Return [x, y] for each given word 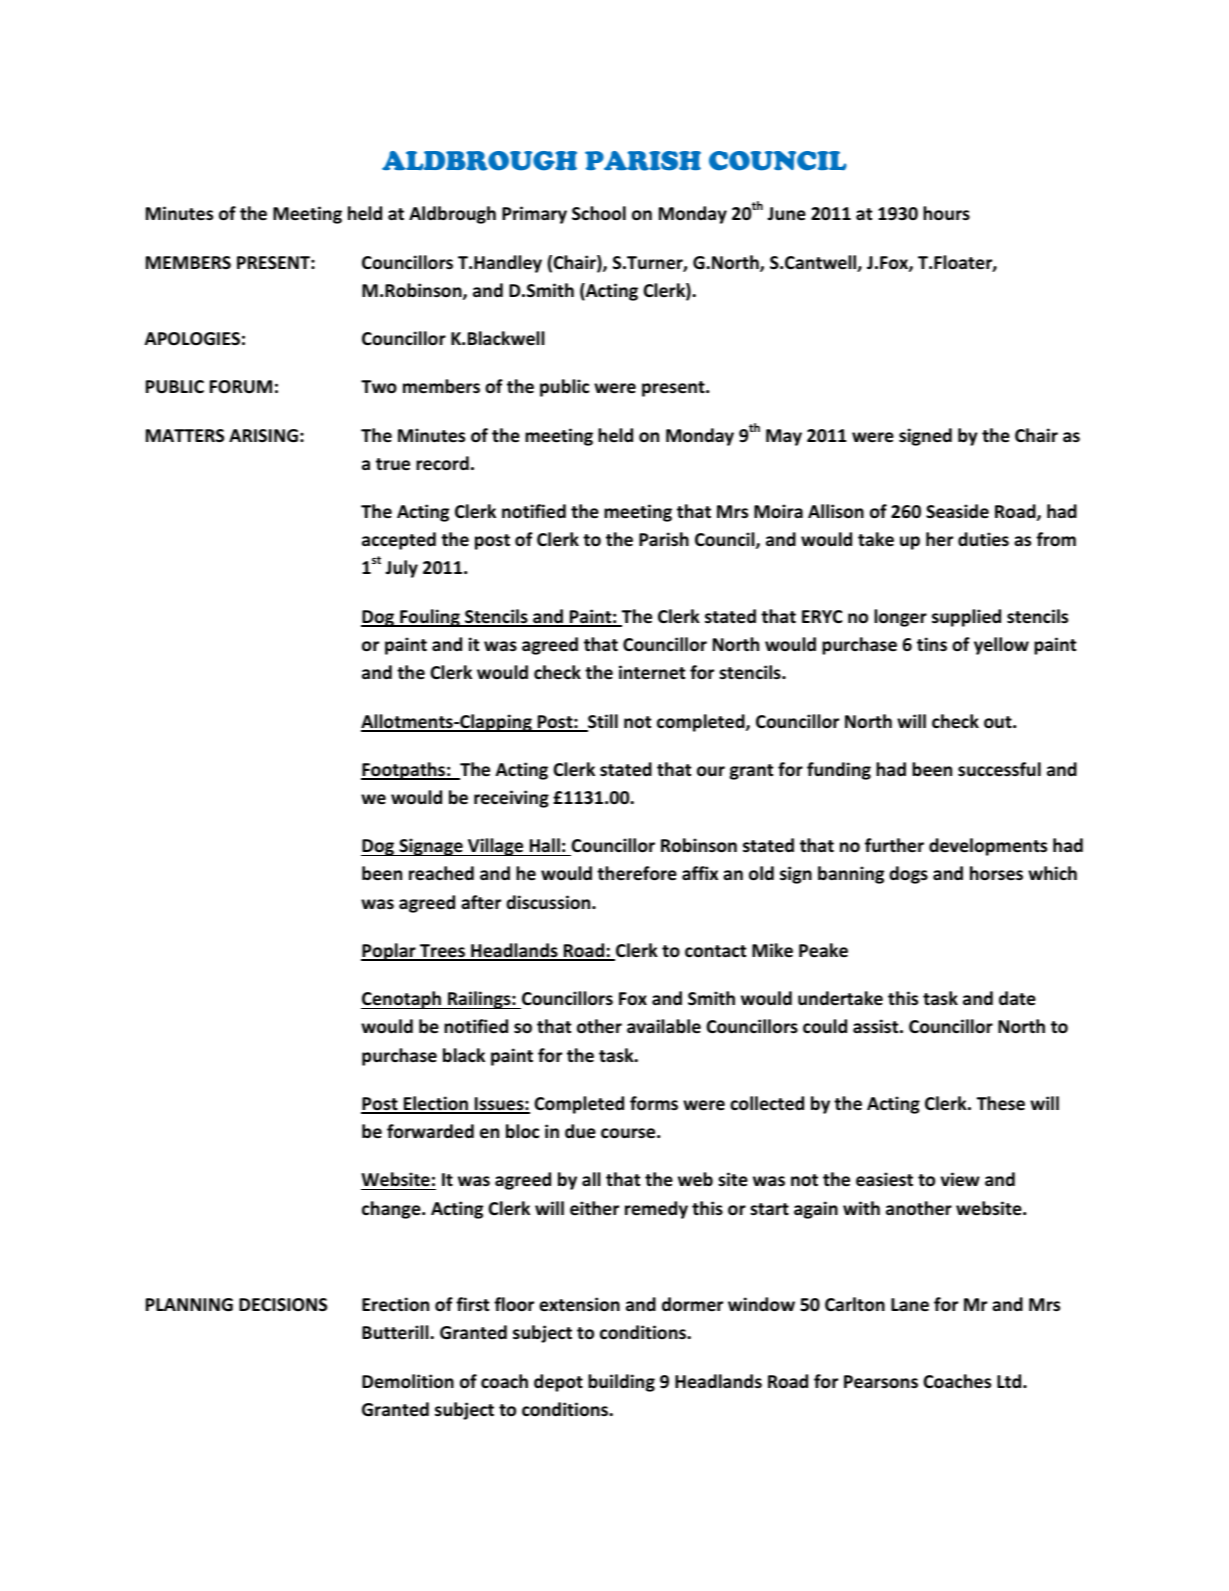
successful [999, 769]
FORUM [241, 387]
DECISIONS [283, 1305]
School [599, 213]
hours [946, 213]
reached [441, 873]
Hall [545, 845]
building [621, 1383]
